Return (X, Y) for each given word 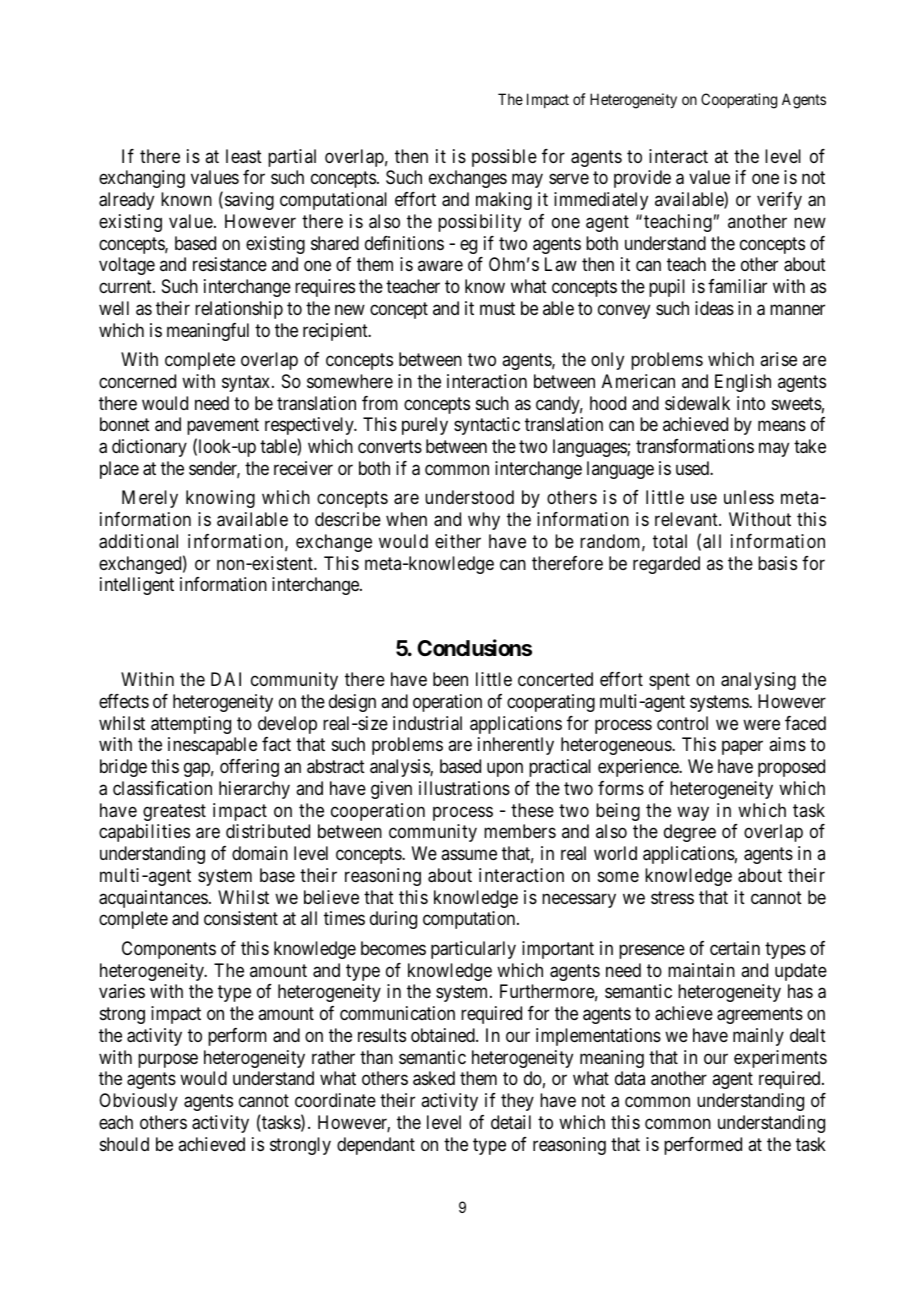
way (693, 813)
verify (779, 201)
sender (214, 469)
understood (469, 497)
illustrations (464, 788)
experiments (780, 1059)
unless (749, 497)
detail (511, 1122)
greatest (174, 812)
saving (249, 201)
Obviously (138, 1102)
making (504, 201)
